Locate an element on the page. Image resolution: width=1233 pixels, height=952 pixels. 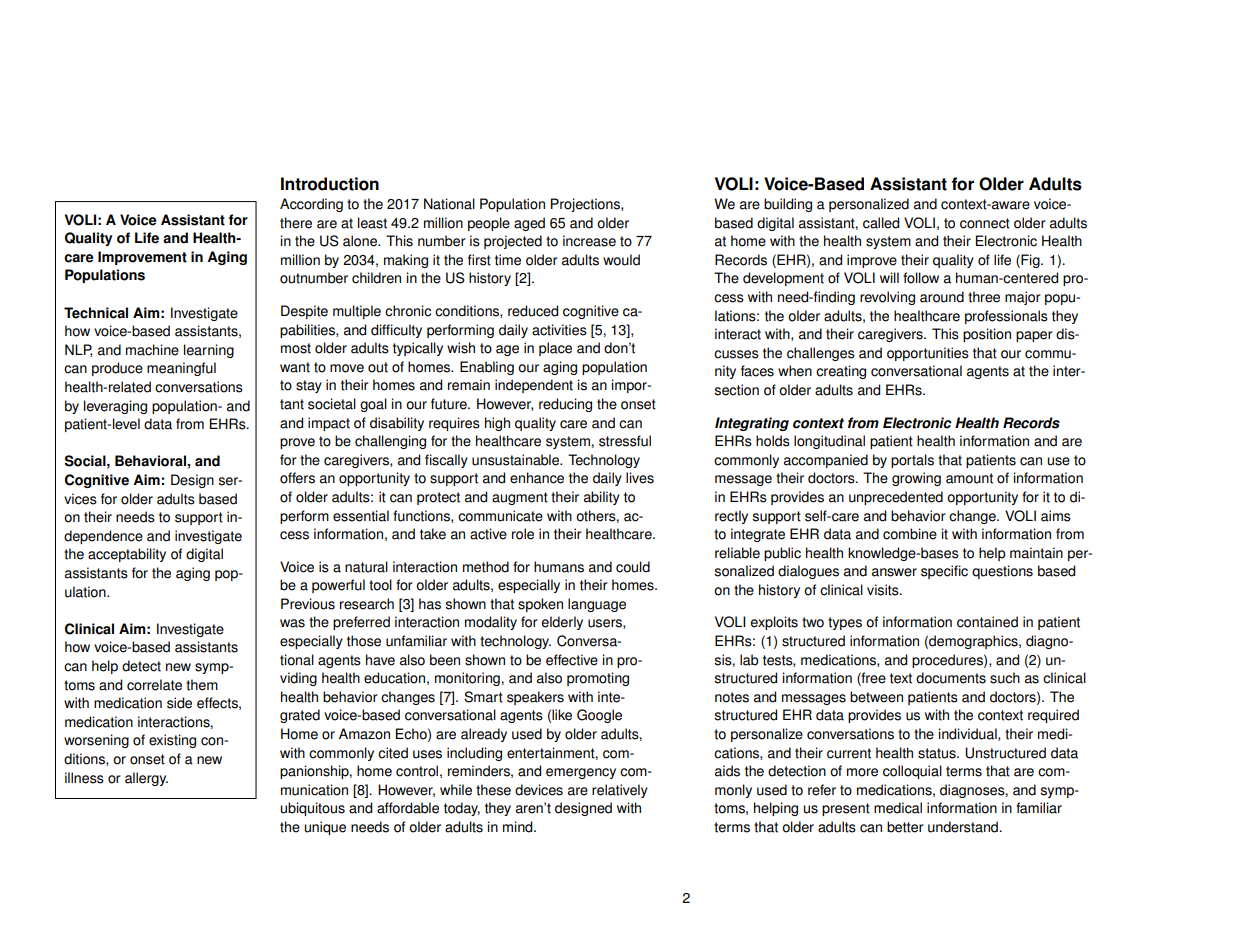
reducing is located at coordinates (565, 405).
